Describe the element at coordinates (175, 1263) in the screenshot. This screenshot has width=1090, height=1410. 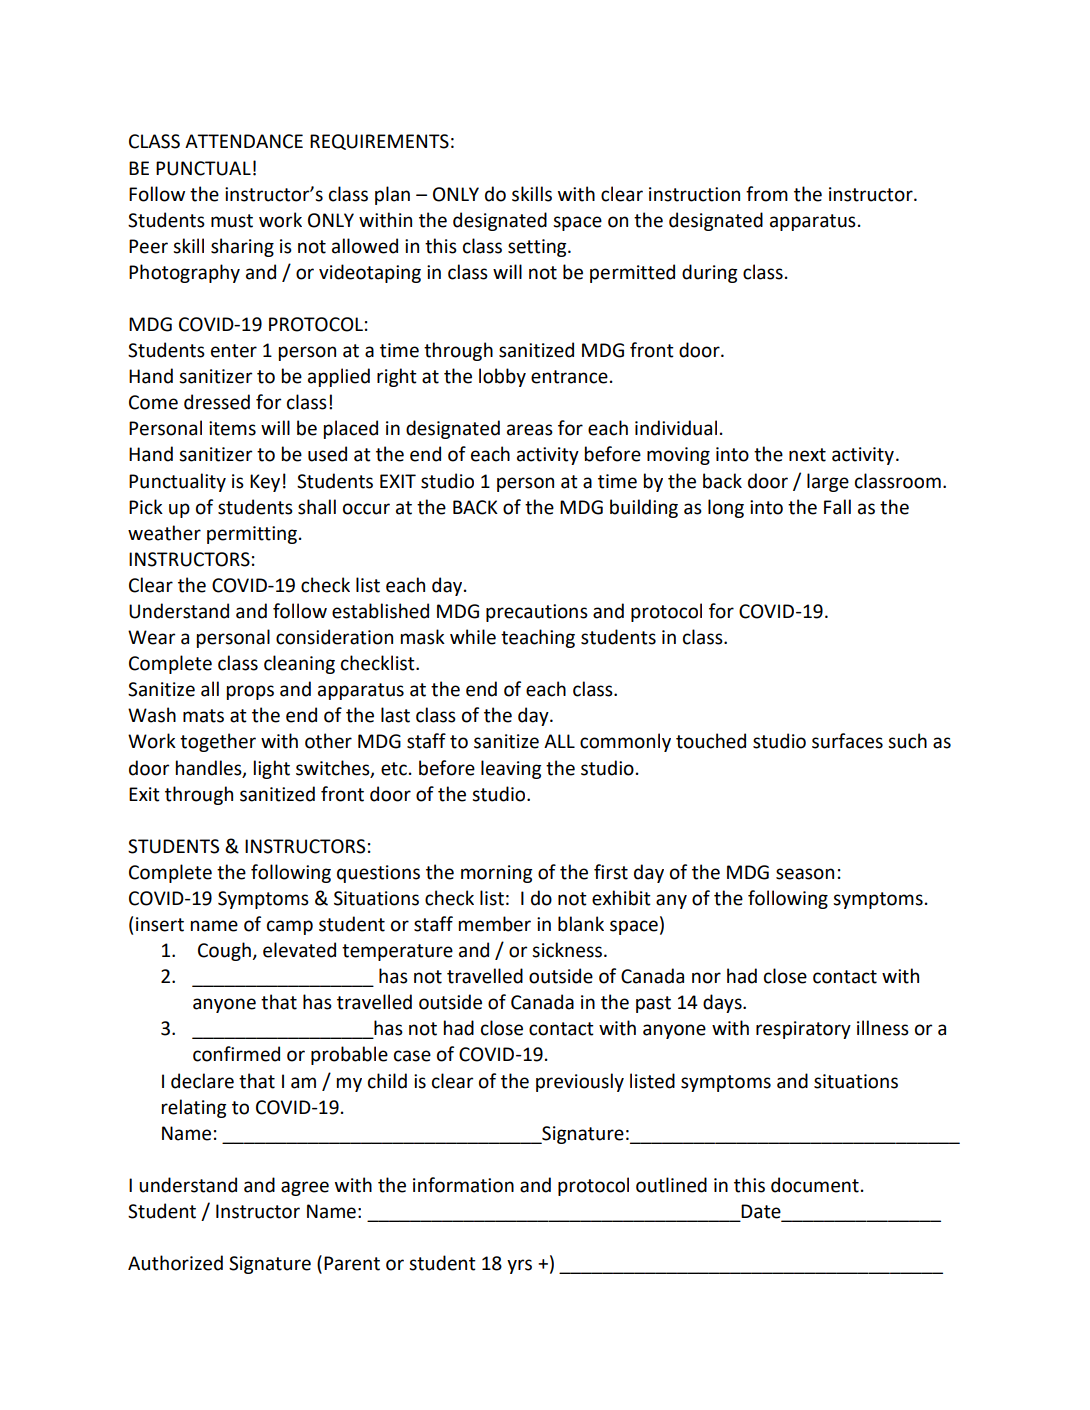
I see `Authorized` at that location.
